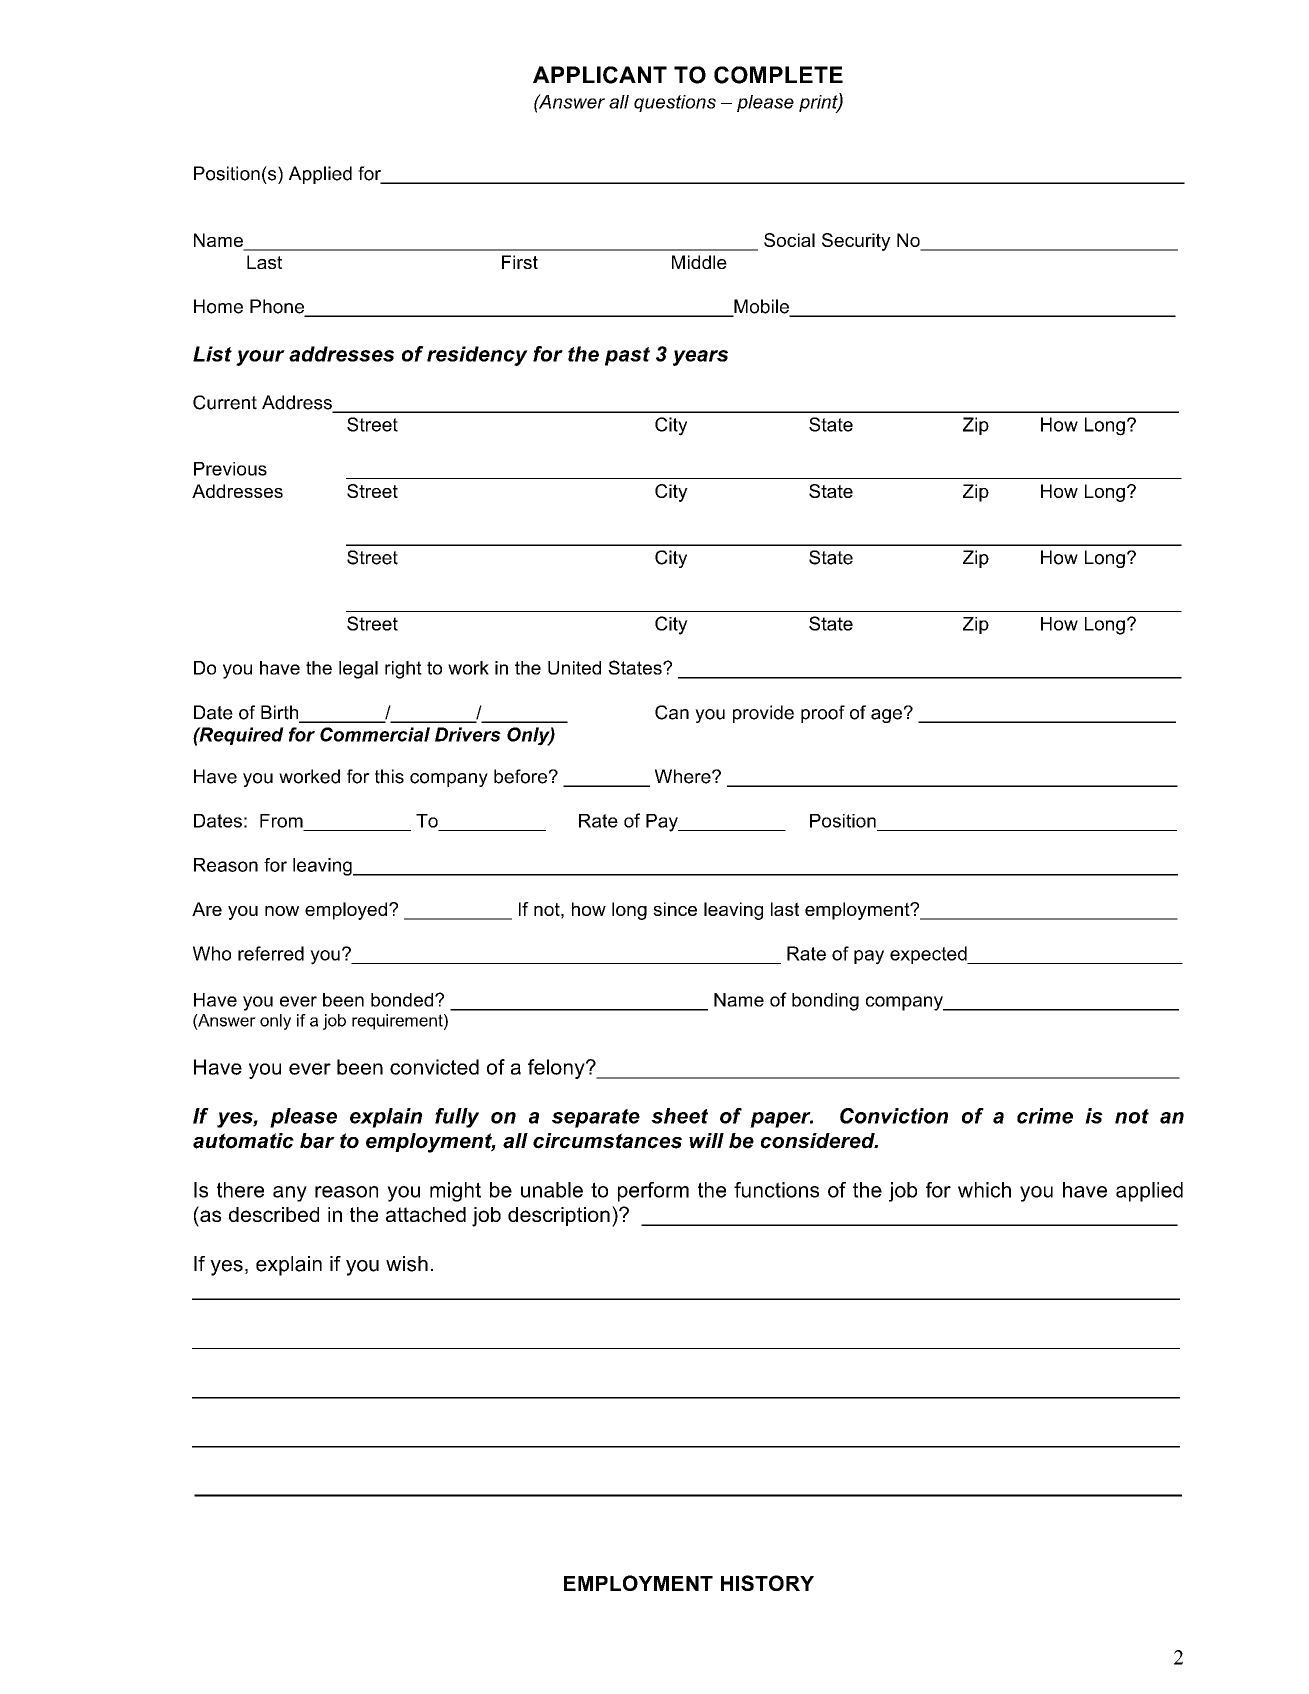 This screenshot has width=1309, height=1694. Describe the element at coordinates (776, 1190) in the screenshot. I see `functions` at that location.
